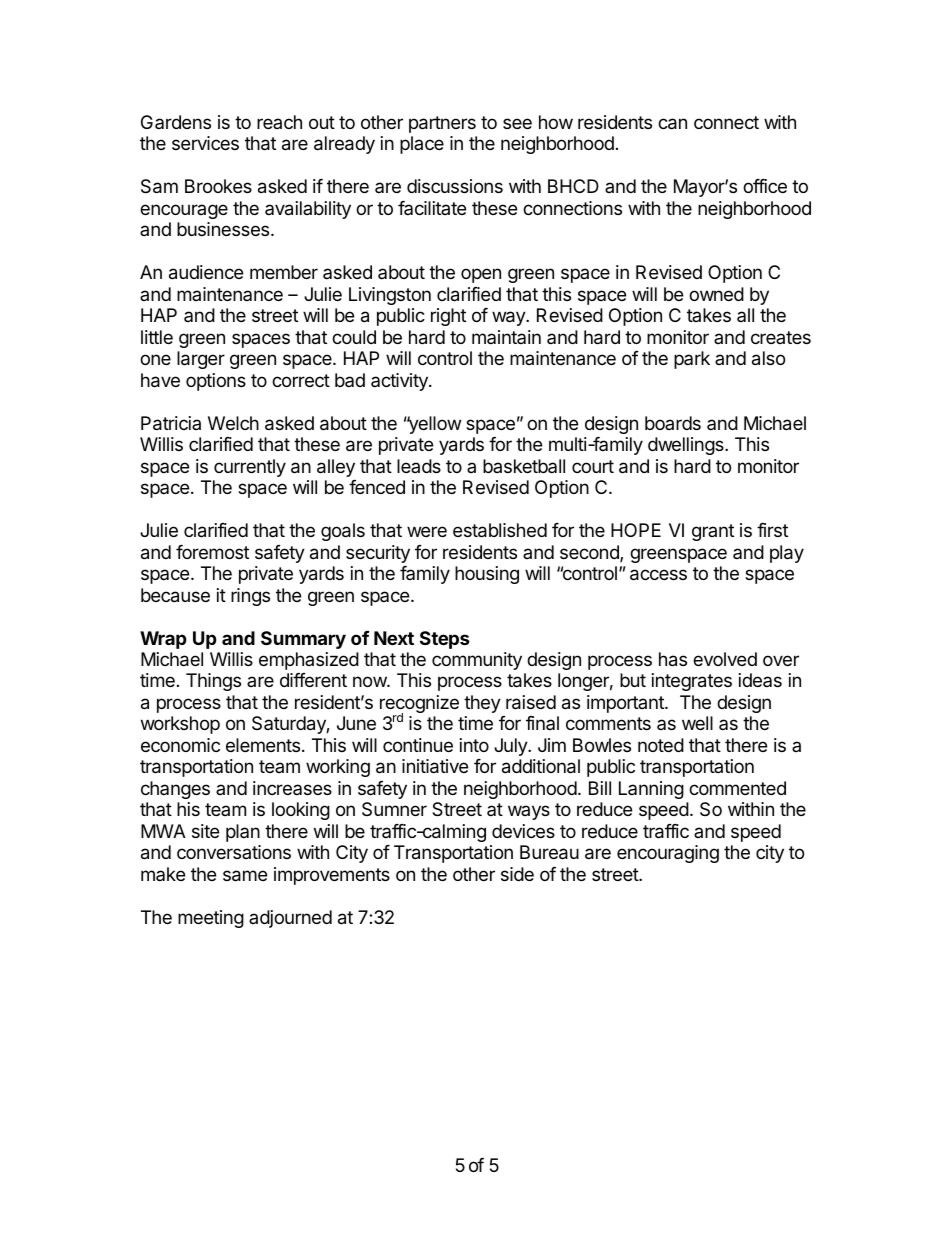 The width and height of the page is (952, 1233). Describe the element at coordinates (477, 661) in the page. I see `community` at that location.
